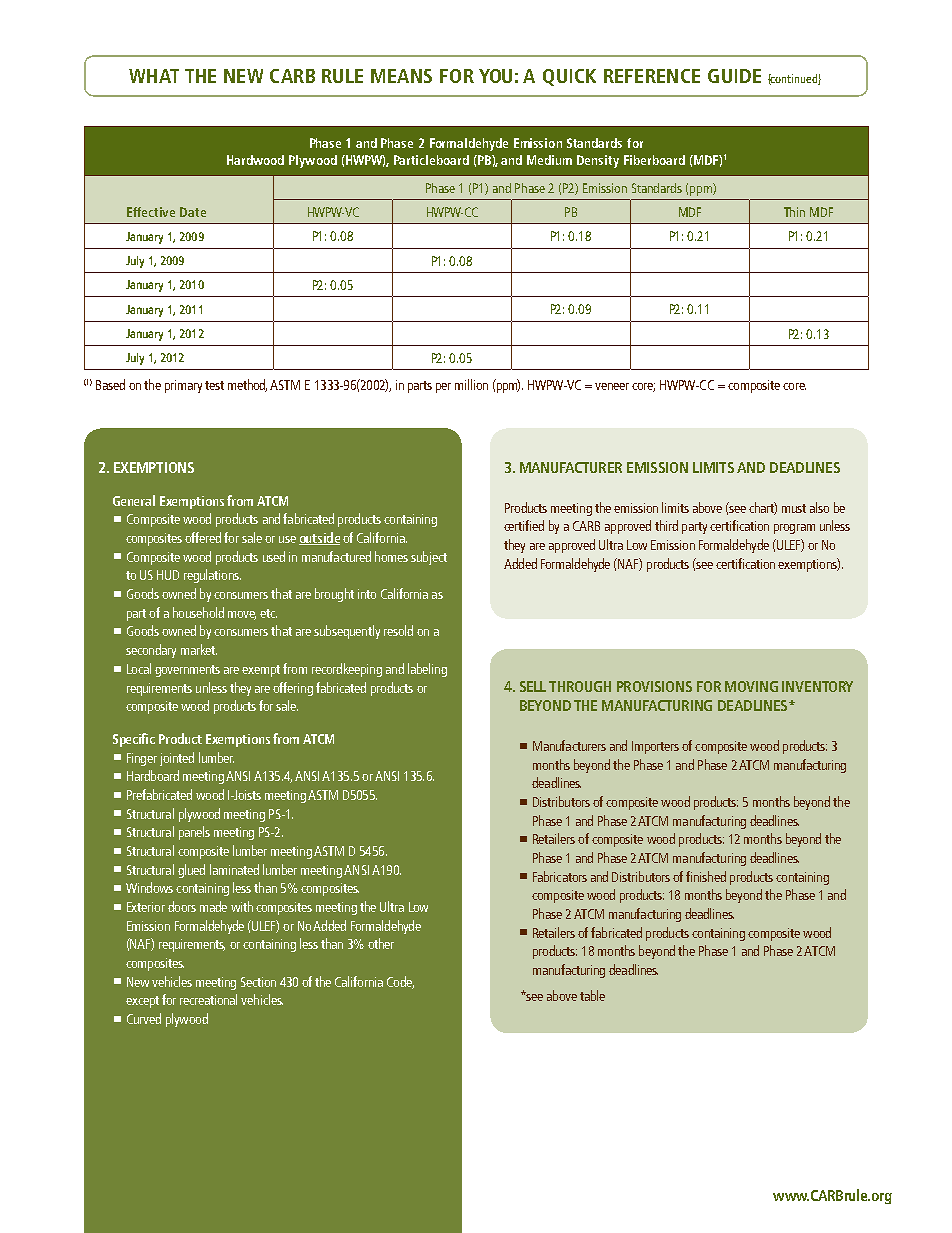 The image size is (952, 1233). What do you see at coordinates (208, 999) in the screenshot?
I see `recreational` at bounding box center [208, 999].
